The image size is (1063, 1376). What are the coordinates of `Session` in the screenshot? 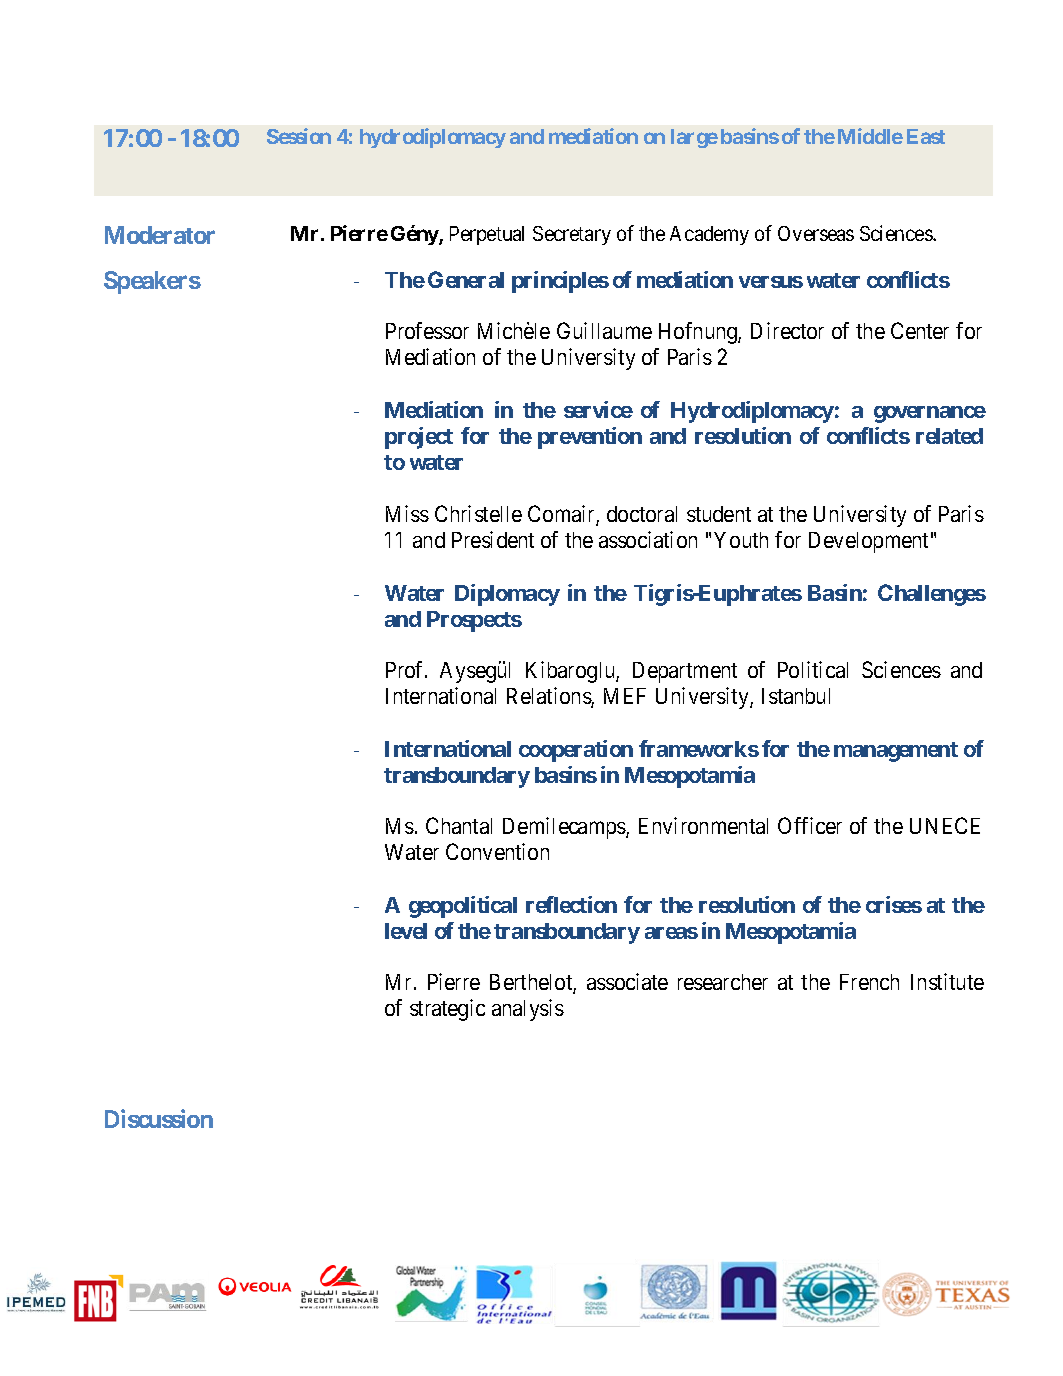 It's located at (299, 136).
